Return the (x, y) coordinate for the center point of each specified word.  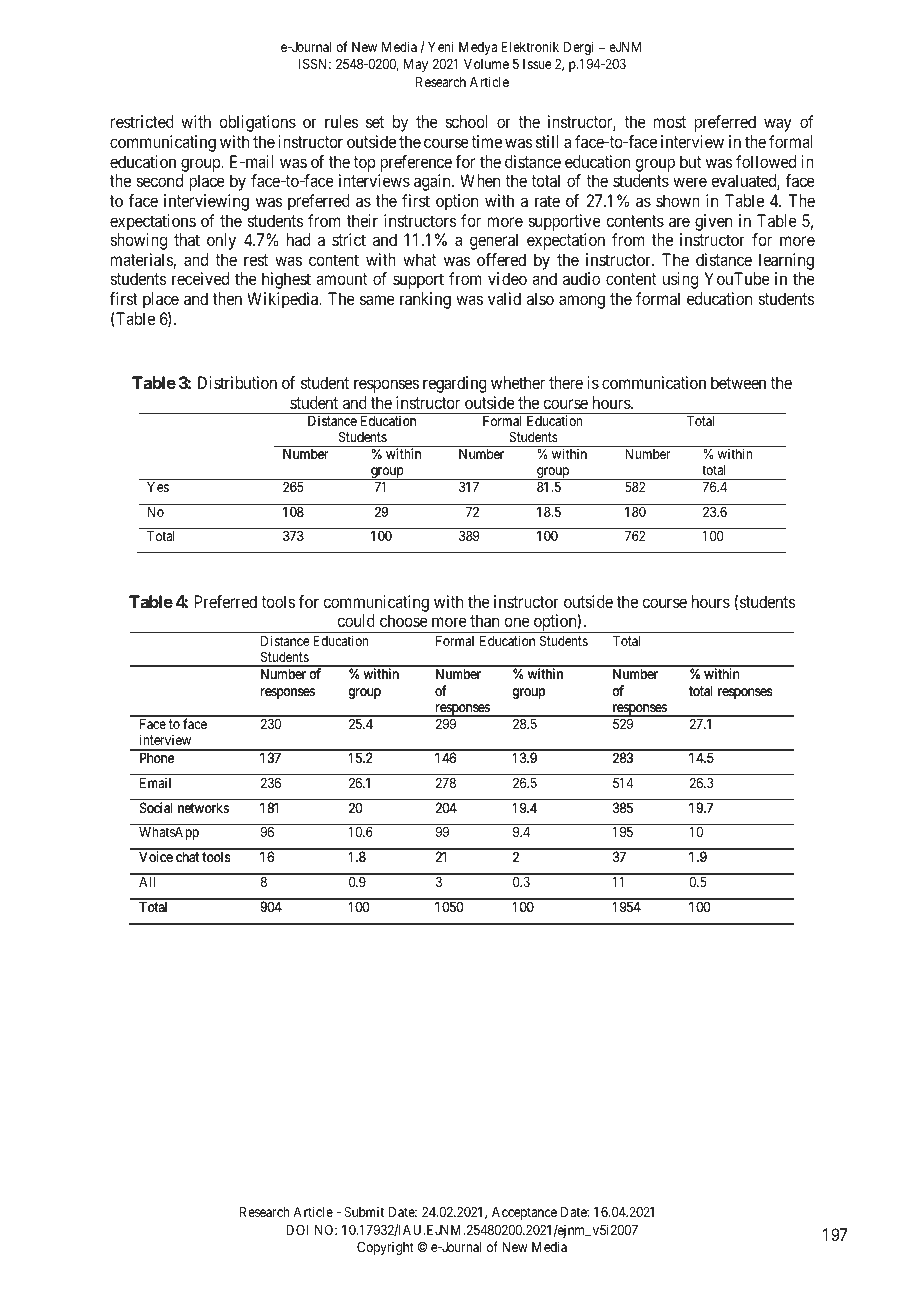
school (466, 121)
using (680, 280)
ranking (425, 300)
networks (203, 808)
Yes (158, 487)
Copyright (385, 1248)
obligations (257, 123)
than (484, 620)
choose (404, 620)
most (670, 122)
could (356, 620)
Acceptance (524, 1213)
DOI (297, 1229)
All (147, 882)
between (738, 382)
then (227, 298)
